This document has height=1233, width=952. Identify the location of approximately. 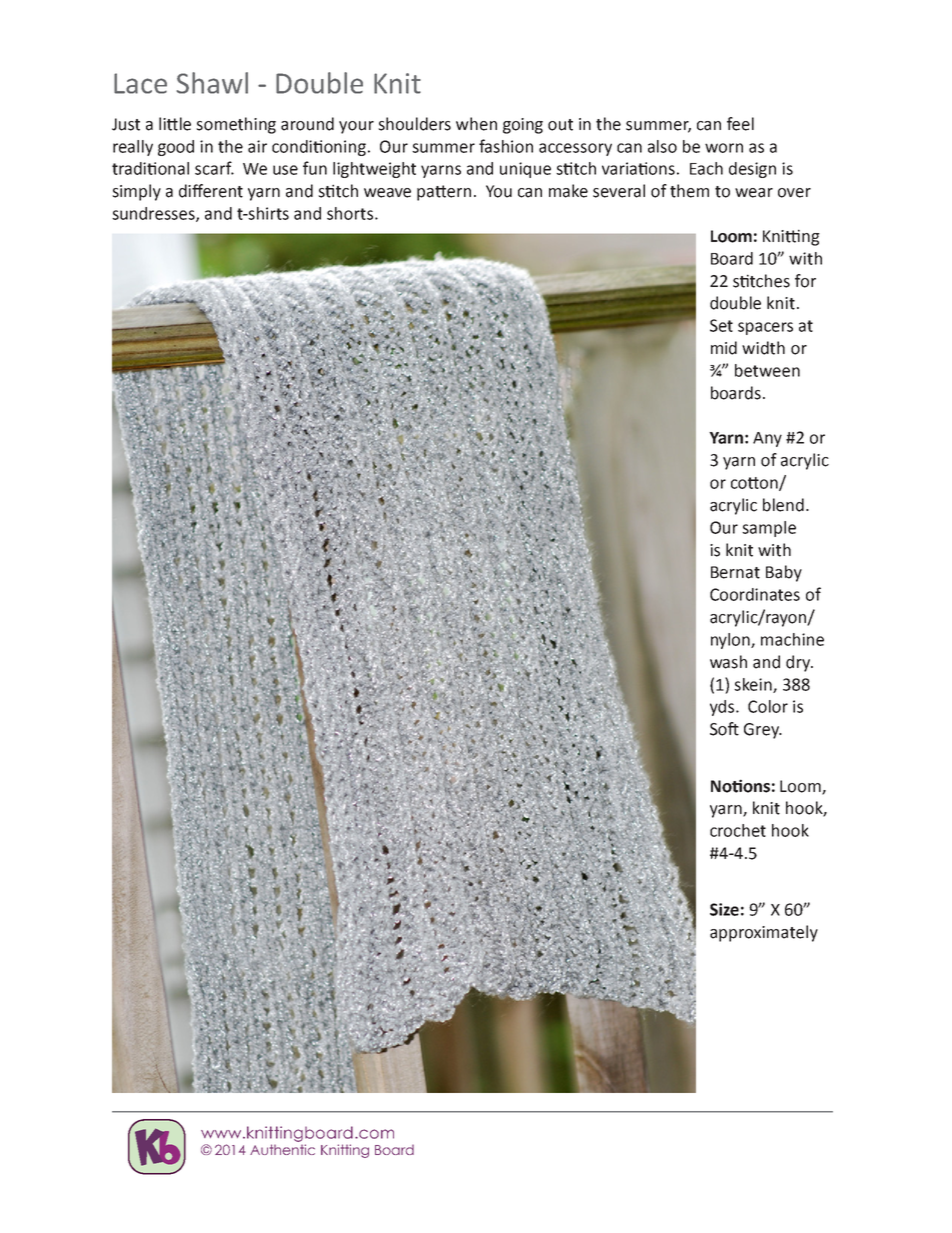
(764, 933).
